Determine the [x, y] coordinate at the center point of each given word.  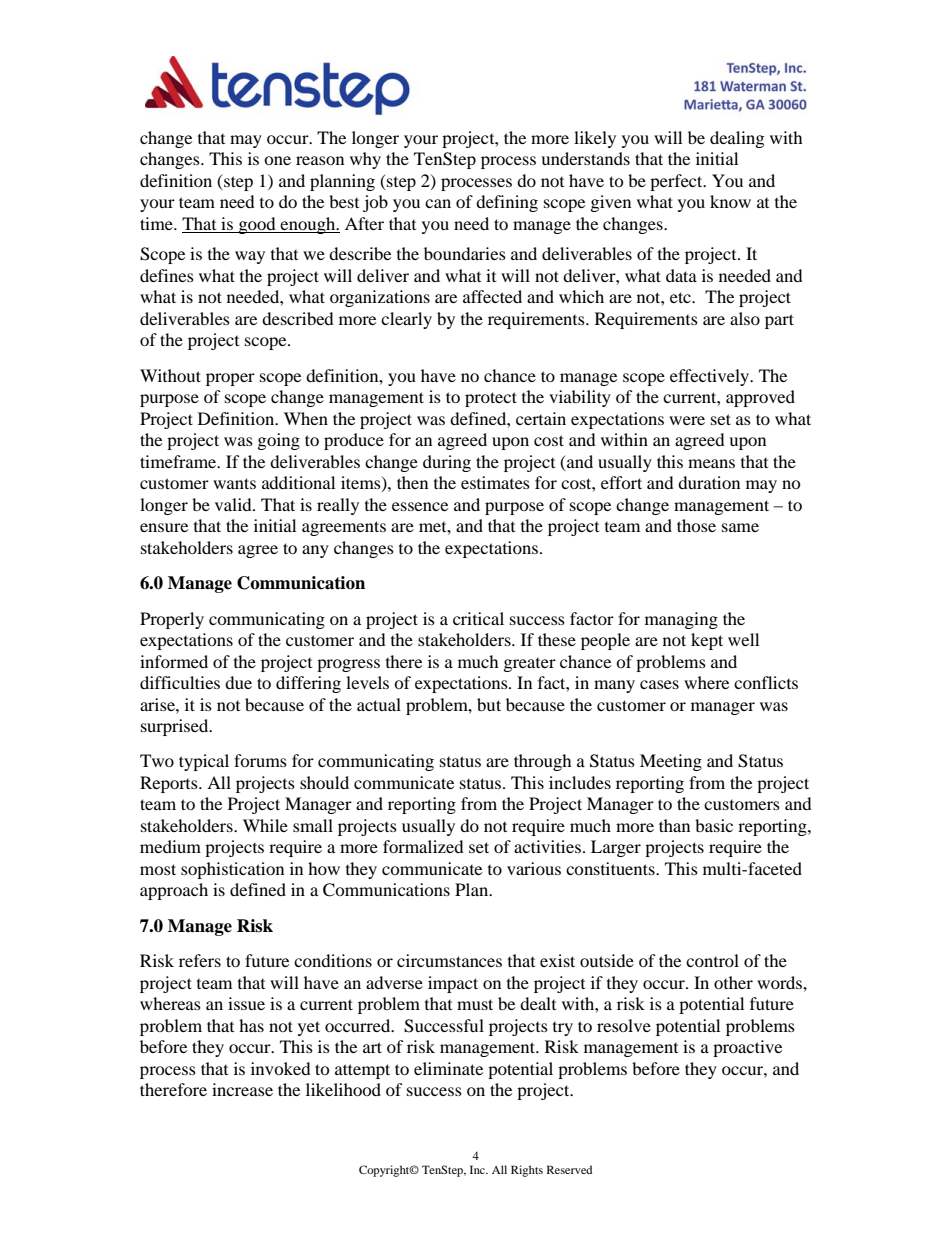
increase [242, 1089]
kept [707, 641]
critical [478, 618]
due [238, 682]
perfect [677, 182]
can [438, 203]
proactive [747, 1048]
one [277, 160]
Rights [527, 1171]
